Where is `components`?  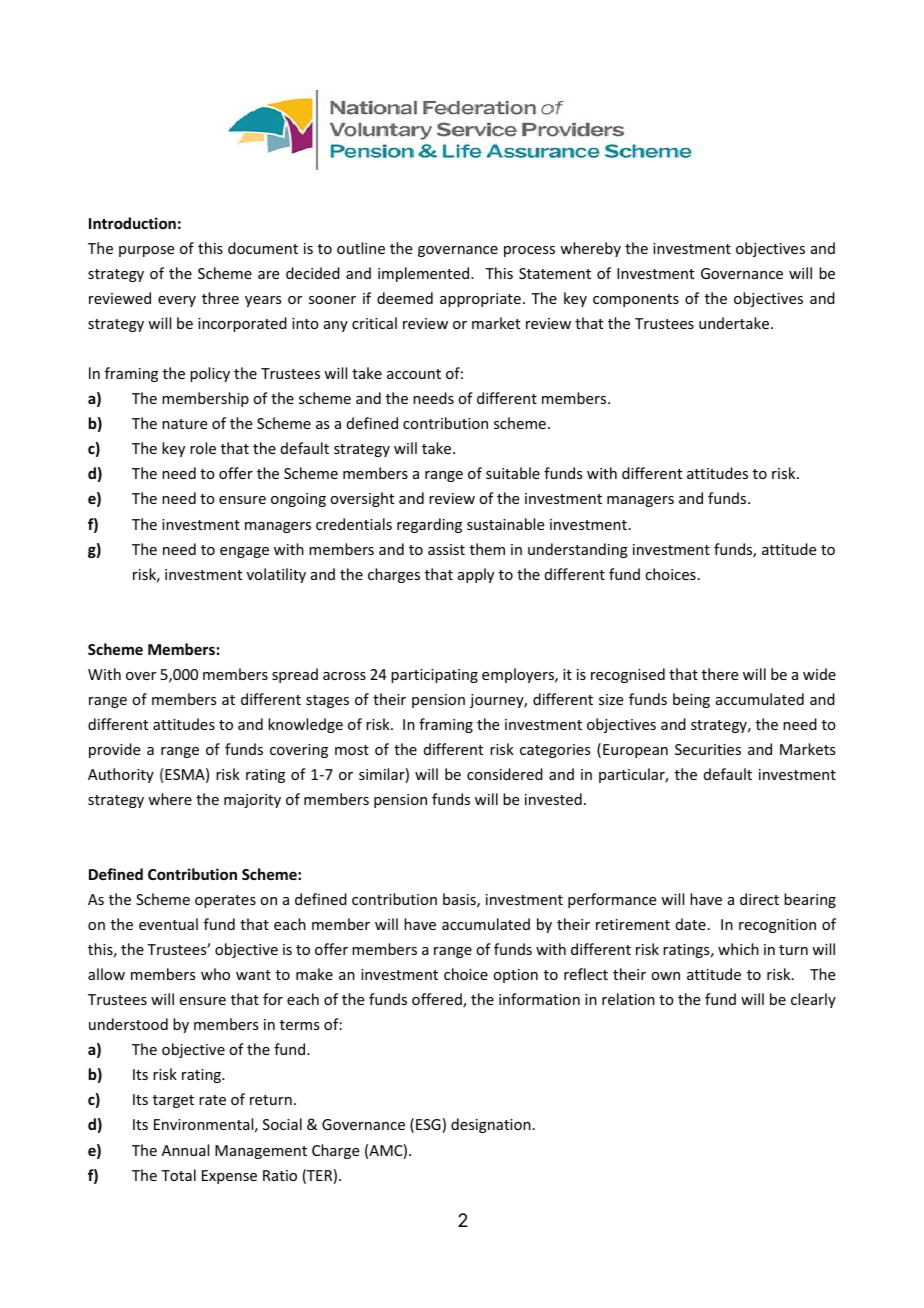 components is located at coordinates (636, 300).
